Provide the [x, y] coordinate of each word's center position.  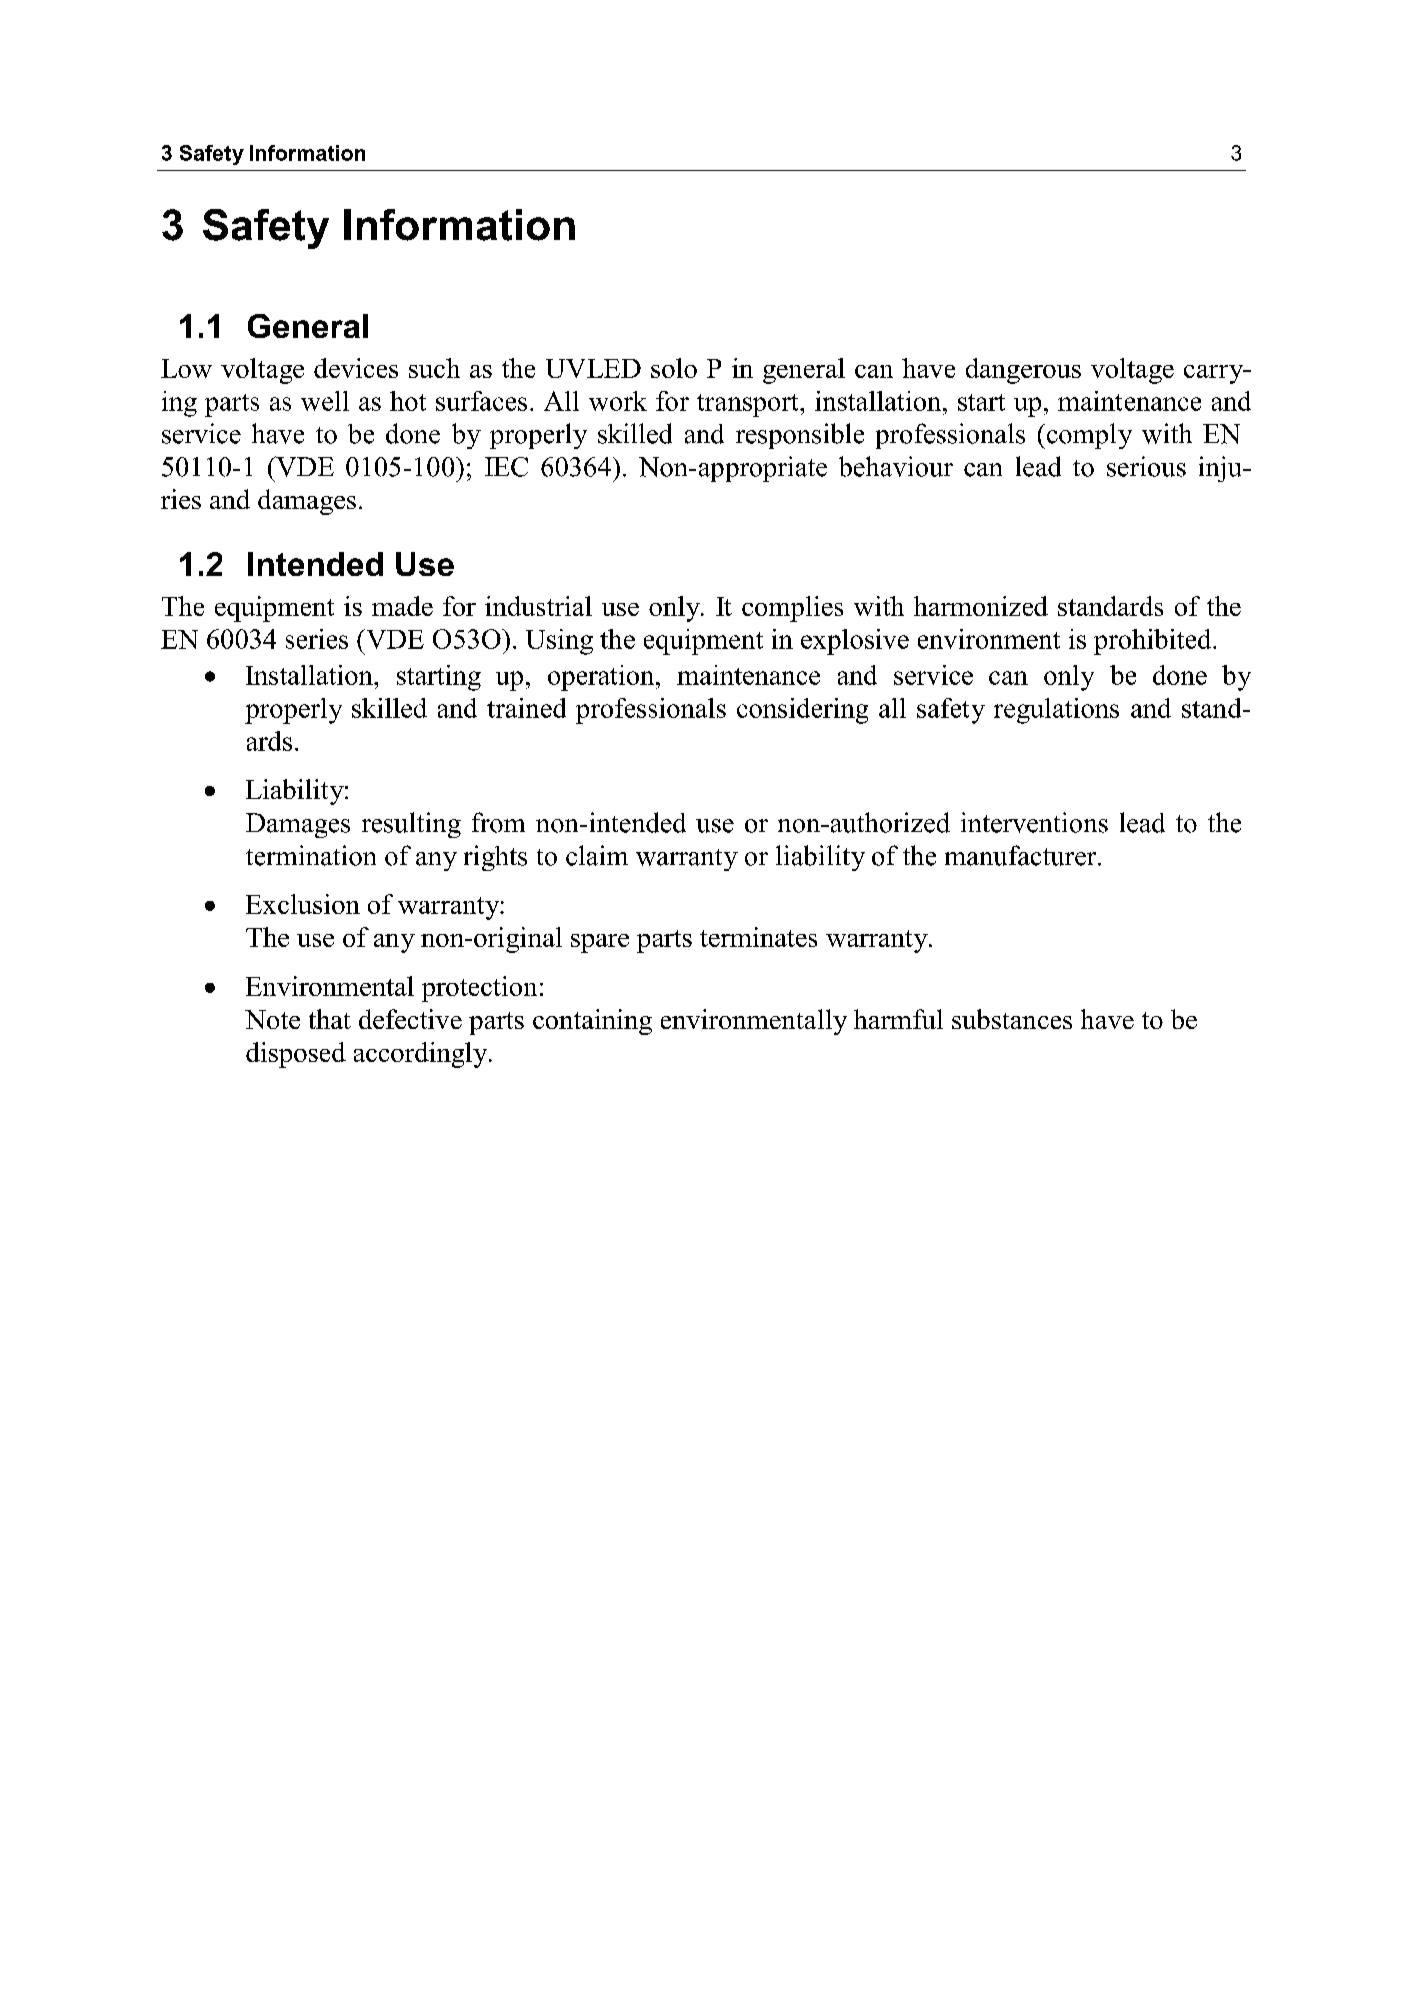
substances [1012, 1019]
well [325, 401]
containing [592, 1022]
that [330, 1019]
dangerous [1023, 371]
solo [674, 368]
